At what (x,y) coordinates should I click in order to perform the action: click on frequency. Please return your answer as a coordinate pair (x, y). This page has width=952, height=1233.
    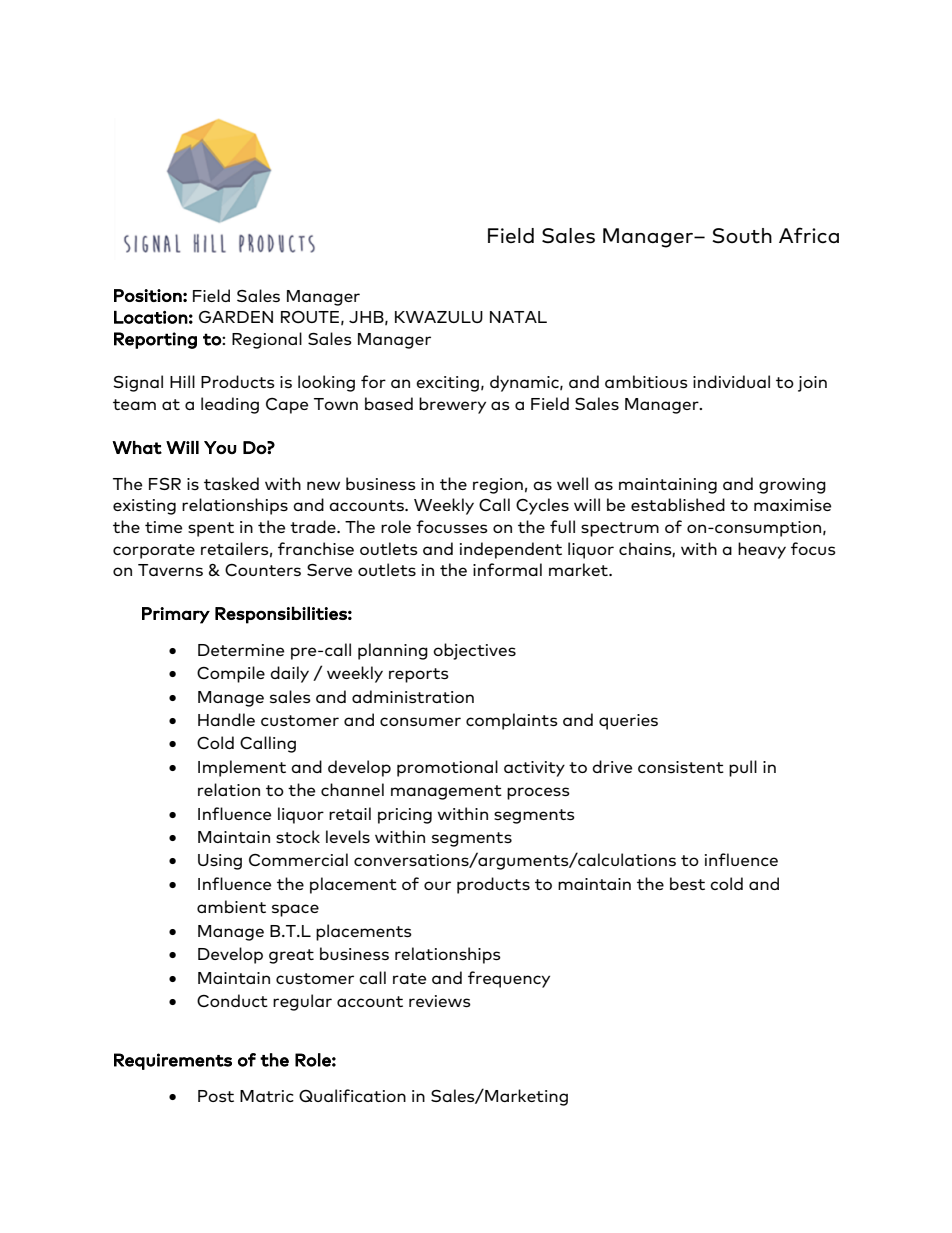
    Looking at the image, I should click on (509, 979).
